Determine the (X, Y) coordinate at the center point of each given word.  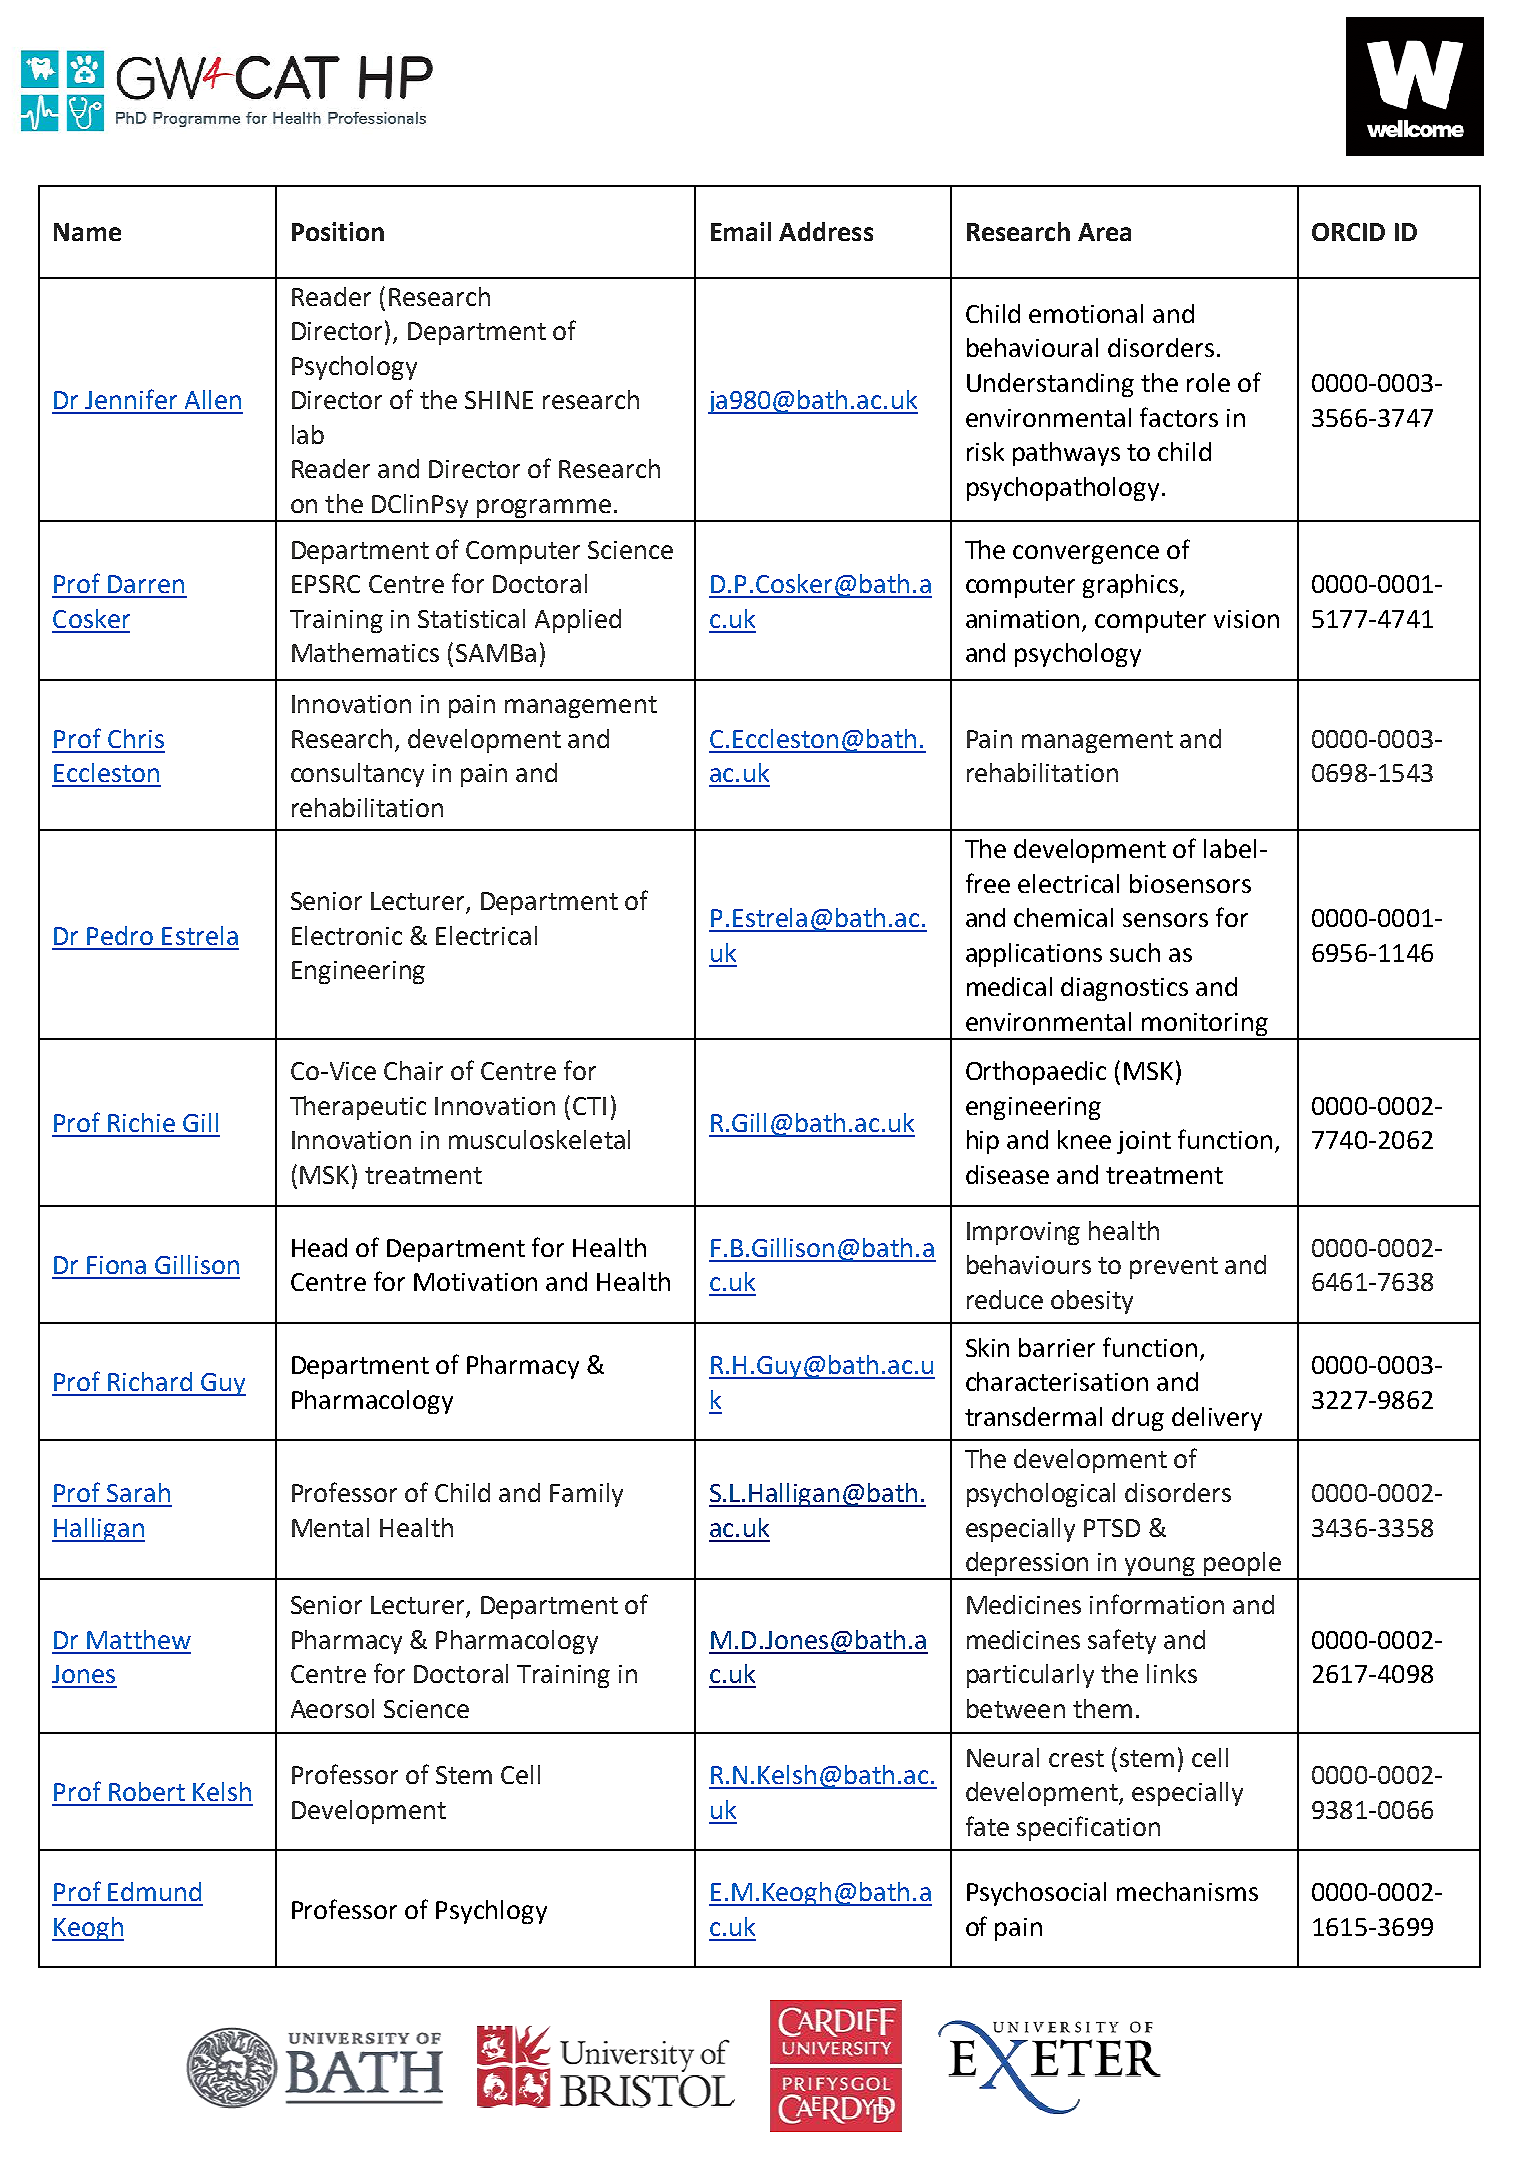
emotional (1086, 313)
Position (338, 231)
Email (741, 231)
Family (586, 1495)
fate (987, 1826)
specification (1088, 1828)
